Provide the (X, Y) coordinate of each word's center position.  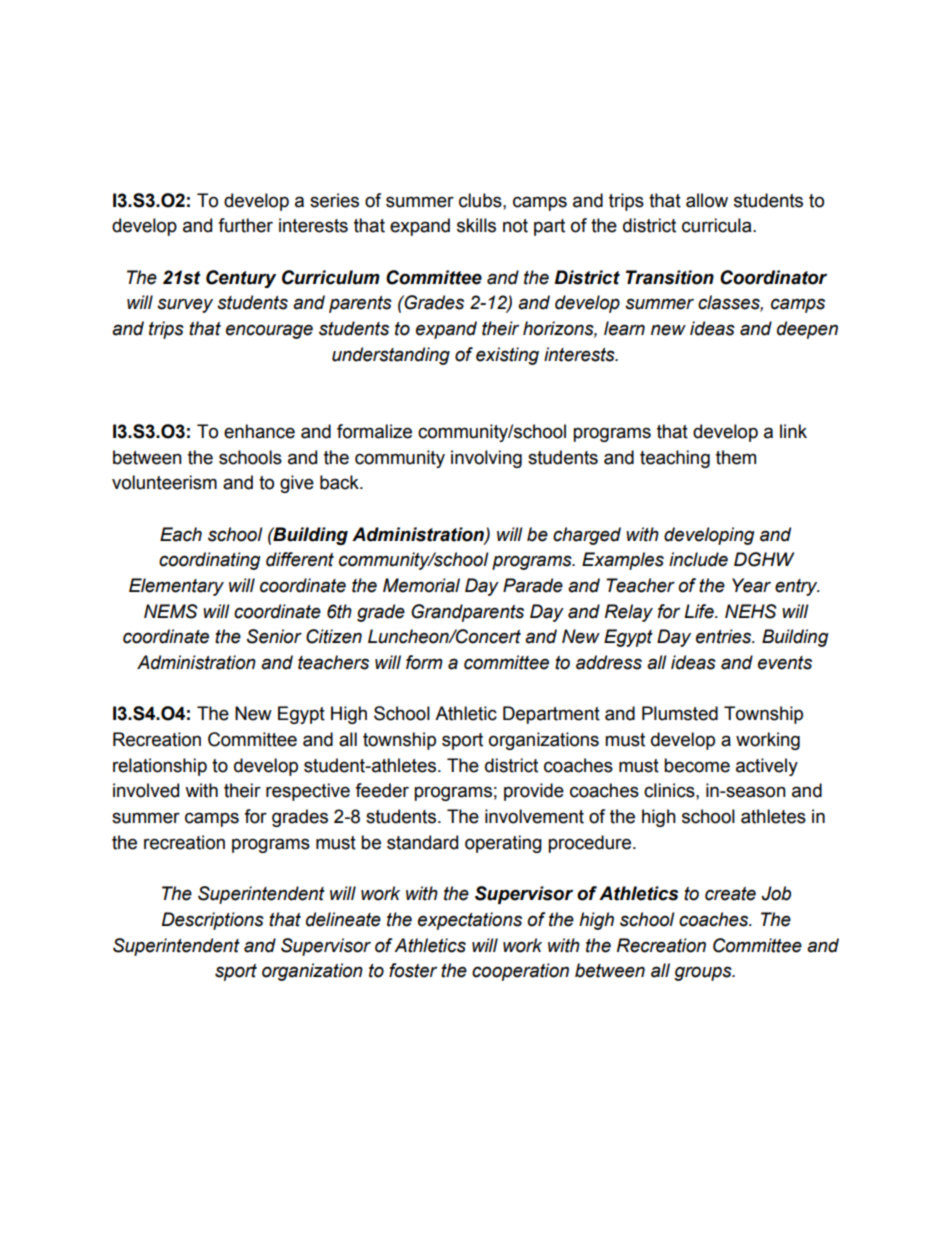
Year (751, 585)
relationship (160, 767)
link (793, 431)
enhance (259, 431)
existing (507, 356)
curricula (718, 225)
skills (476, 225)
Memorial (421, 585)
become (697, 765)
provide (534, 792)
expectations (470, 921)
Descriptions (213, 921)
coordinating (210, 561)
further (245, 225)
